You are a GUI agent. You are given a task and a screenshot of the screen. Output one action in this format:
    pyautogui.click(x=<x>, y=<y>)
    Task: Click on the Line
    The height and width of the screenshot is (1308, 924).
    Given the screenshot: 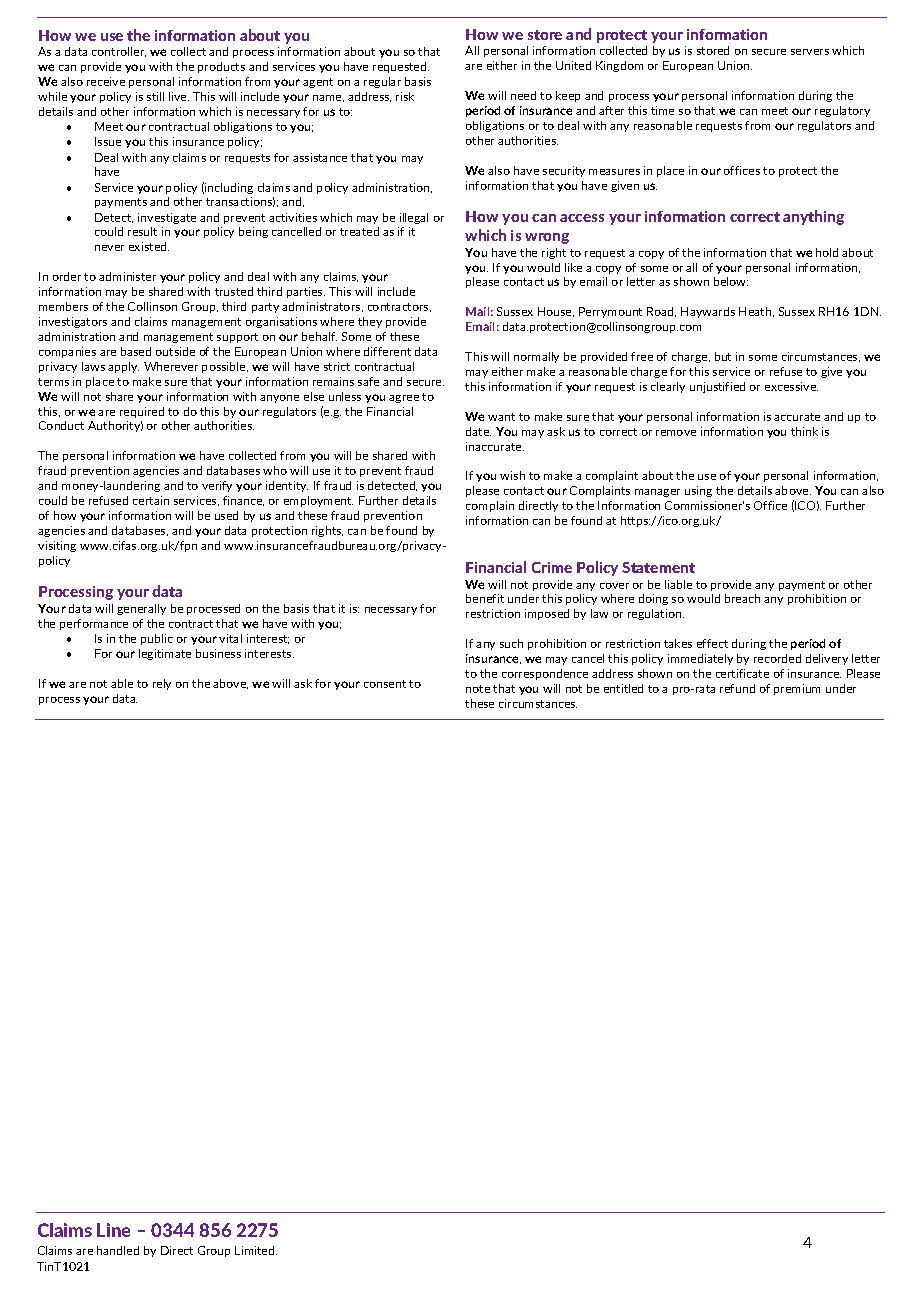 What is the action you would take?
    pyautogui.click(x=113, y=1230)
